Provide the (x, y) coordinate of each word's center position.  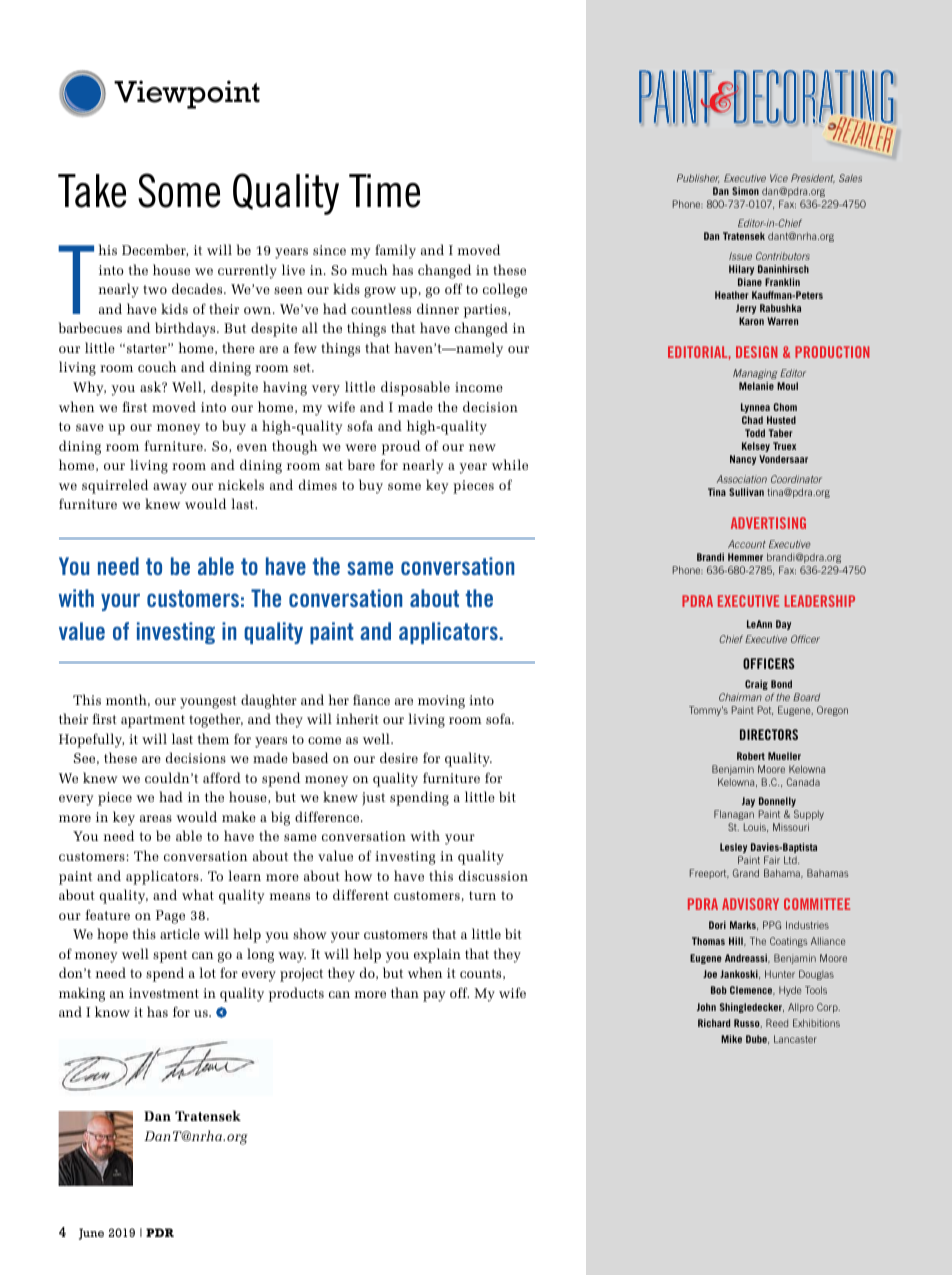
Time (384, 191)
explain (437, 955)
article (180, 933)
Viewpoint (187, 94)
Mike (731, 1039)
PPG (772, 925)
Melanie (756, 386)
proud (401, 447)
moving (441, 702)
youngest (208, 702)
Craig (756, 685)
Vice (779, 178)
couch (157, 366)
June (91, 1234)
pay (434, 996)
